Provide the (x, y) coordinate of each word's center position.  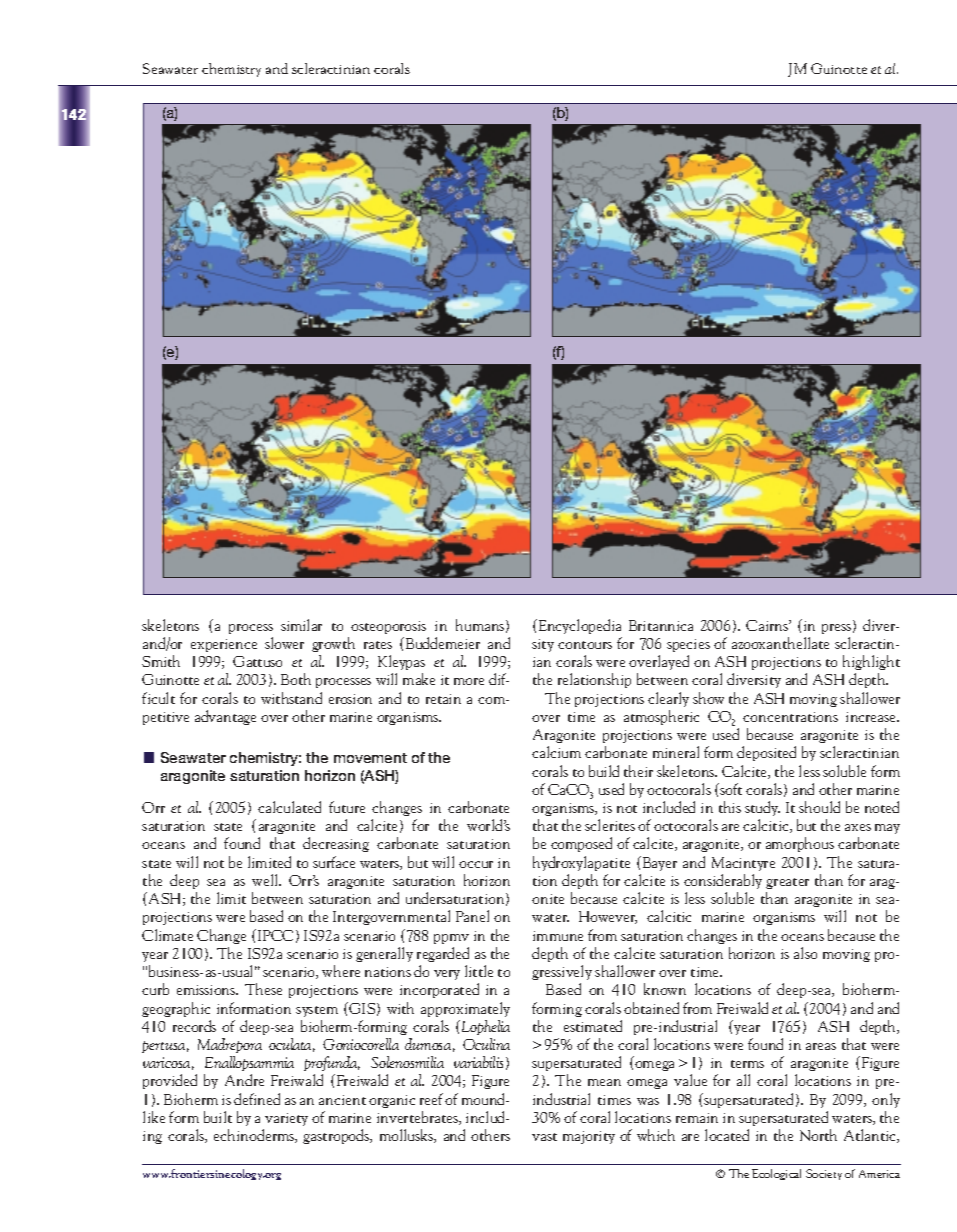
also (805, 953)
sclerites (610, 825)
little (479, 971)
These (263, 989)
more (469, 681)
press (838, 629)
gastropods (337, 1136)
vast (544, 1137)
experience (224, 645)
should (819, 807)
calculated (289, 807)
